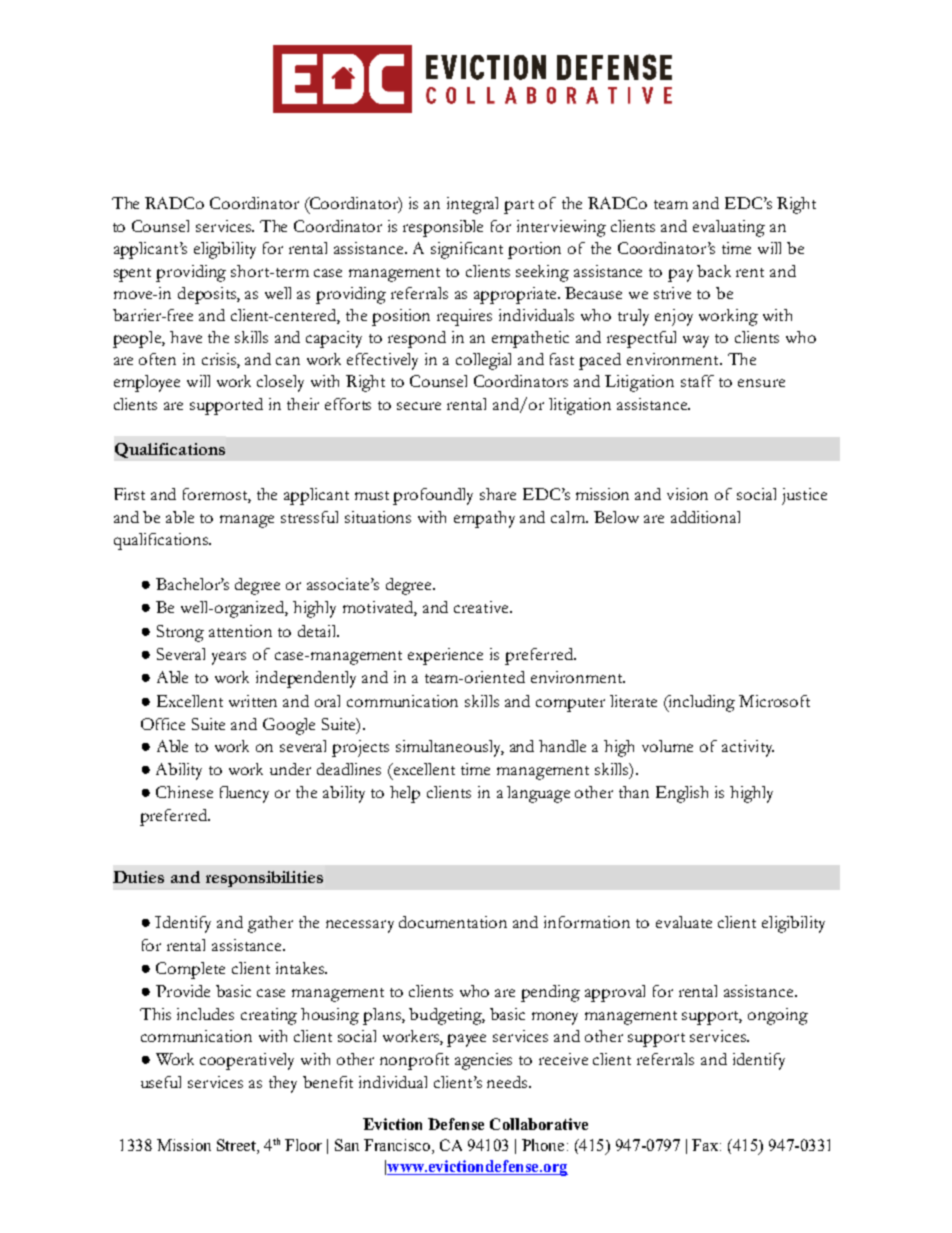 The height and width of the screenshot is (1233, 952). What do you see at coordinates (508, 1082) in the screenshot?
I see `needs` at bounding box center [508, 1082].
